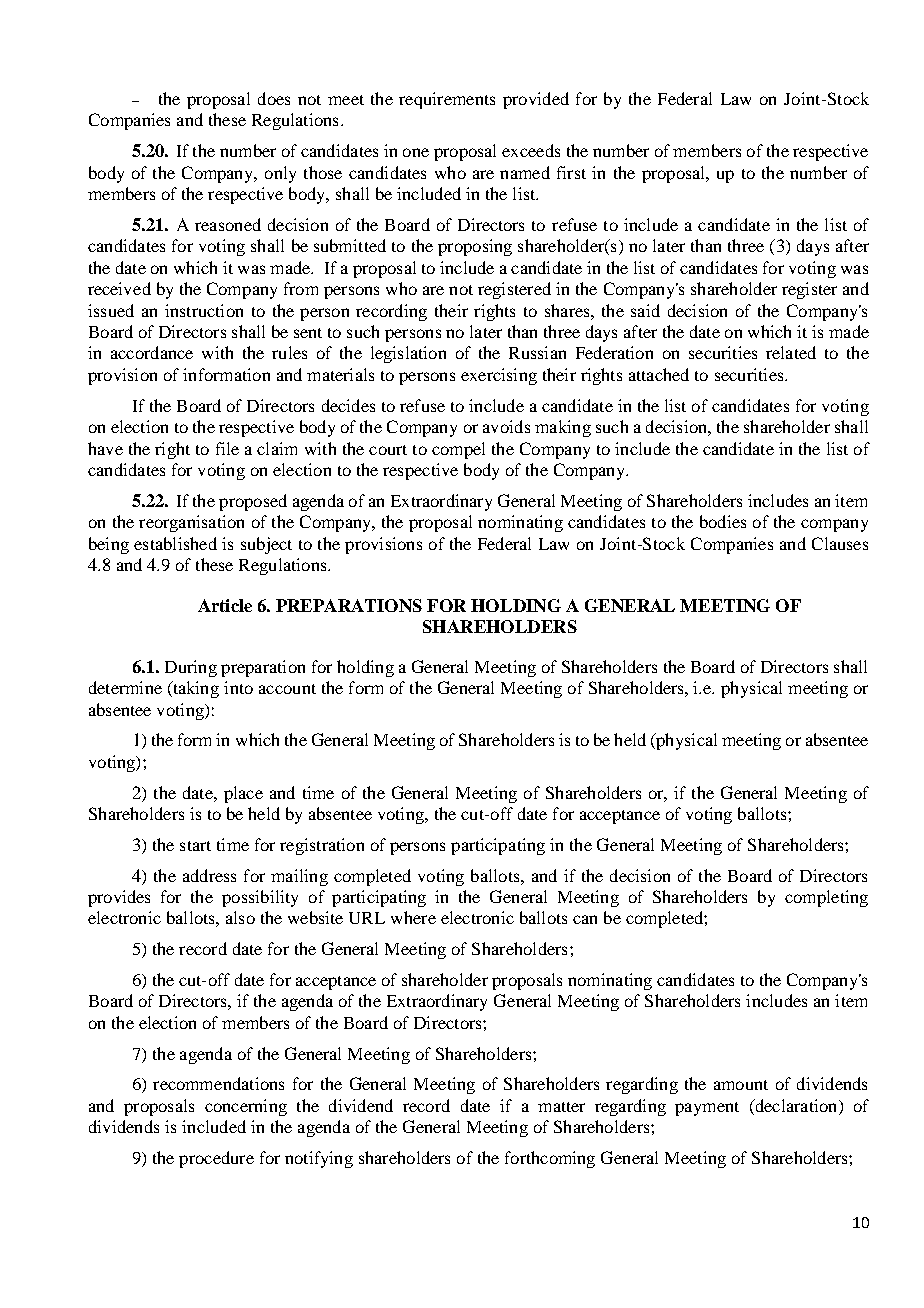  Describe the element at coordinates (499, 376) in the image. I see `exercising` at that location.
